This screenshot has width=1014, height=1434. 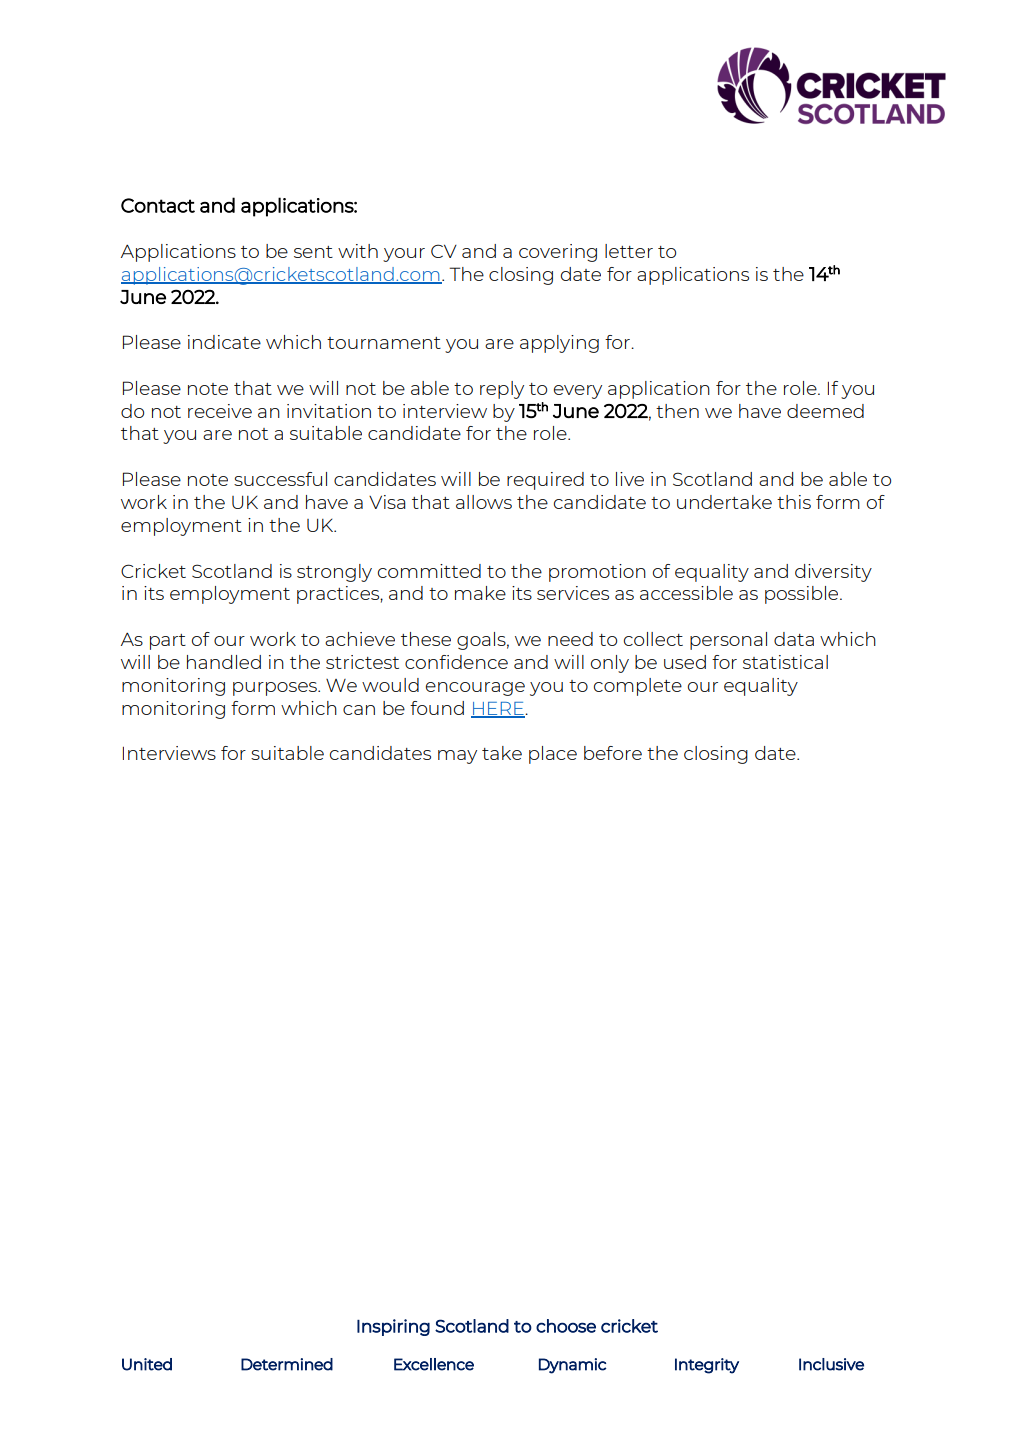 What do you see at coordinates (434, 1364) in the screenshot?
I see `Excellence` at bounding box center [434, 1364].
